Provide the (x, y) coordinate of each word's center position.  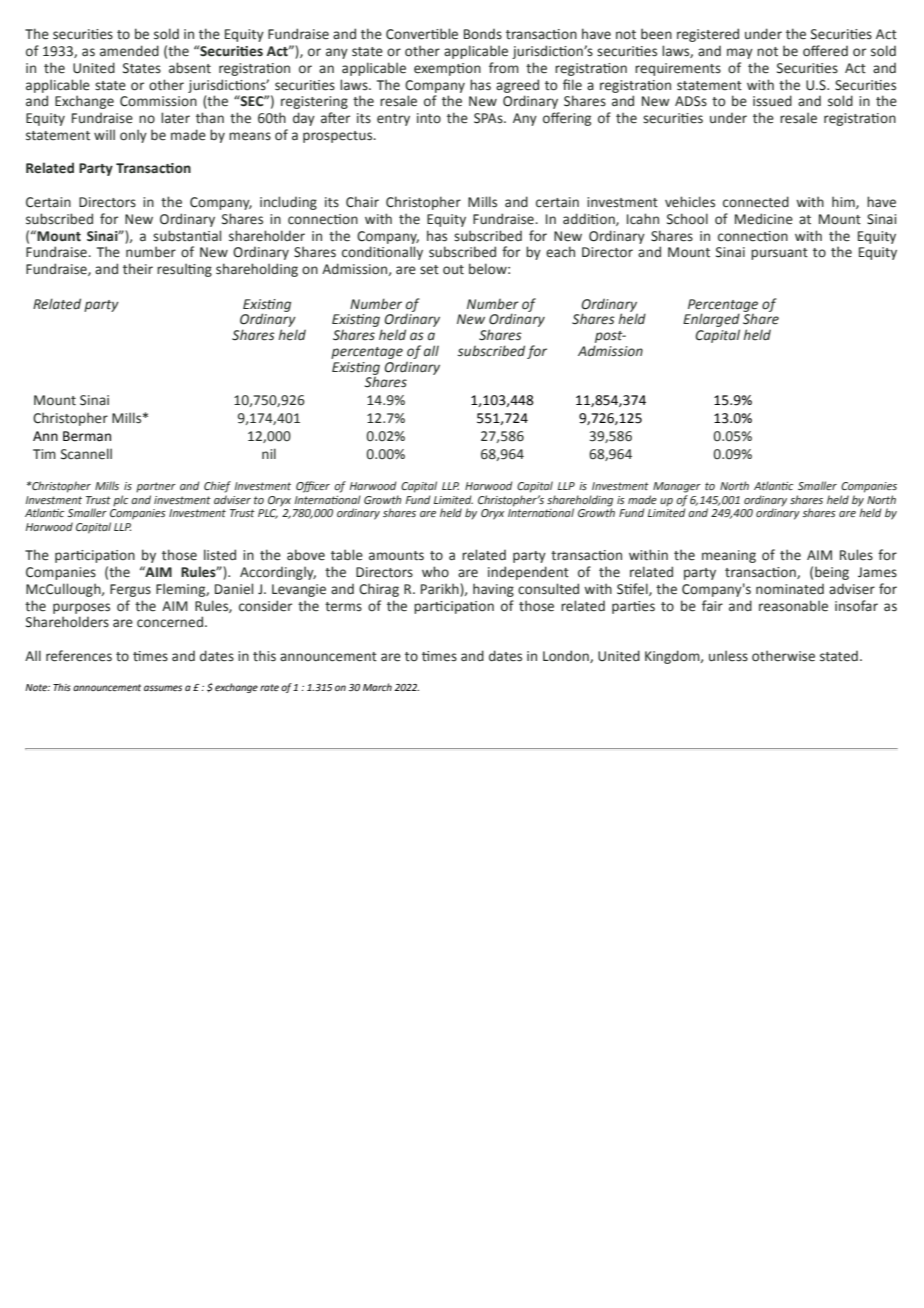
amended (129, 51)
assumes (163, 688)
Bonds (483, 34)
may (740, 53)
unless (728, 656)
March (377, 687)
